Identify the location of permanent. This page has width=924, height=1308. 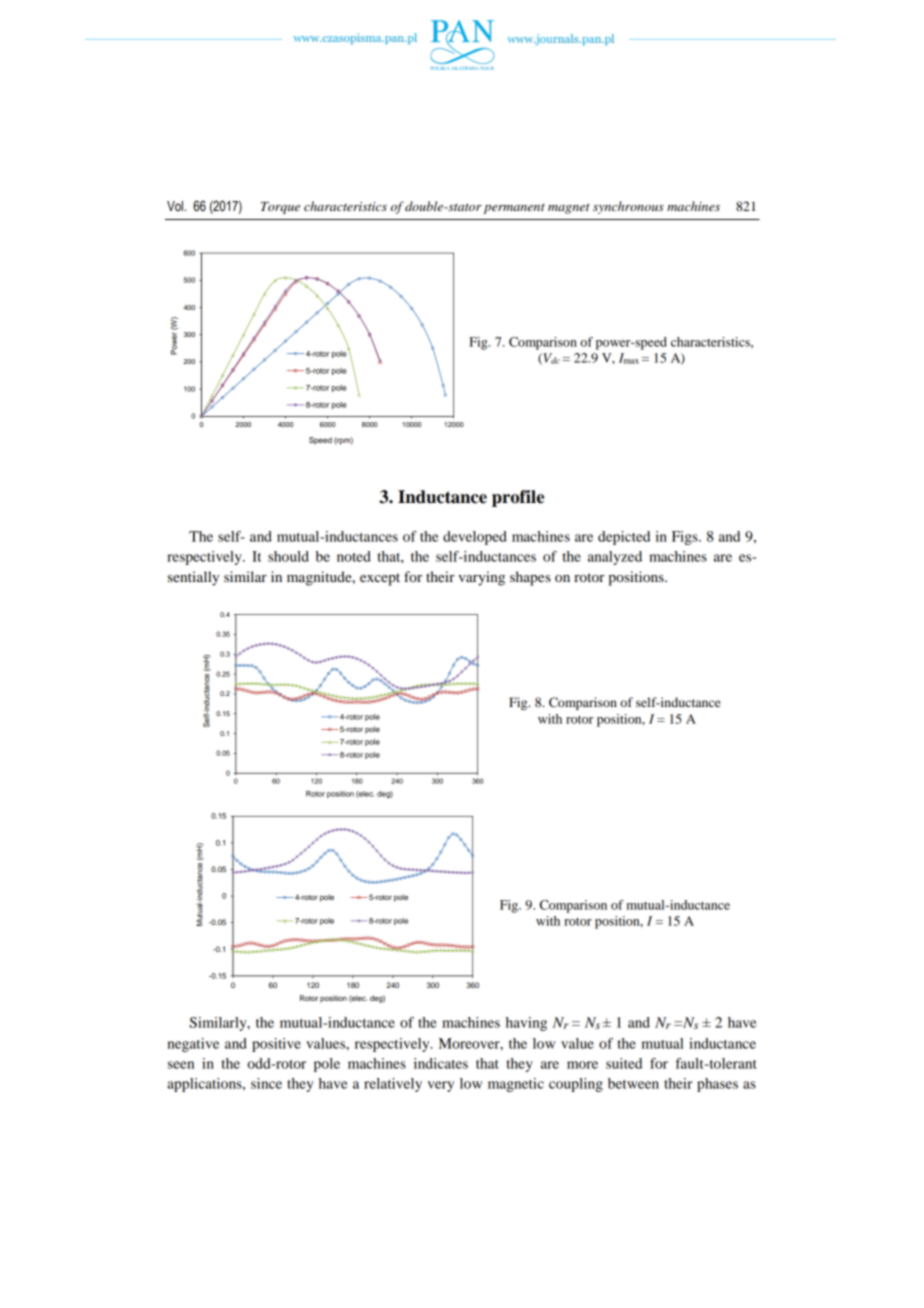
(514, 208).
